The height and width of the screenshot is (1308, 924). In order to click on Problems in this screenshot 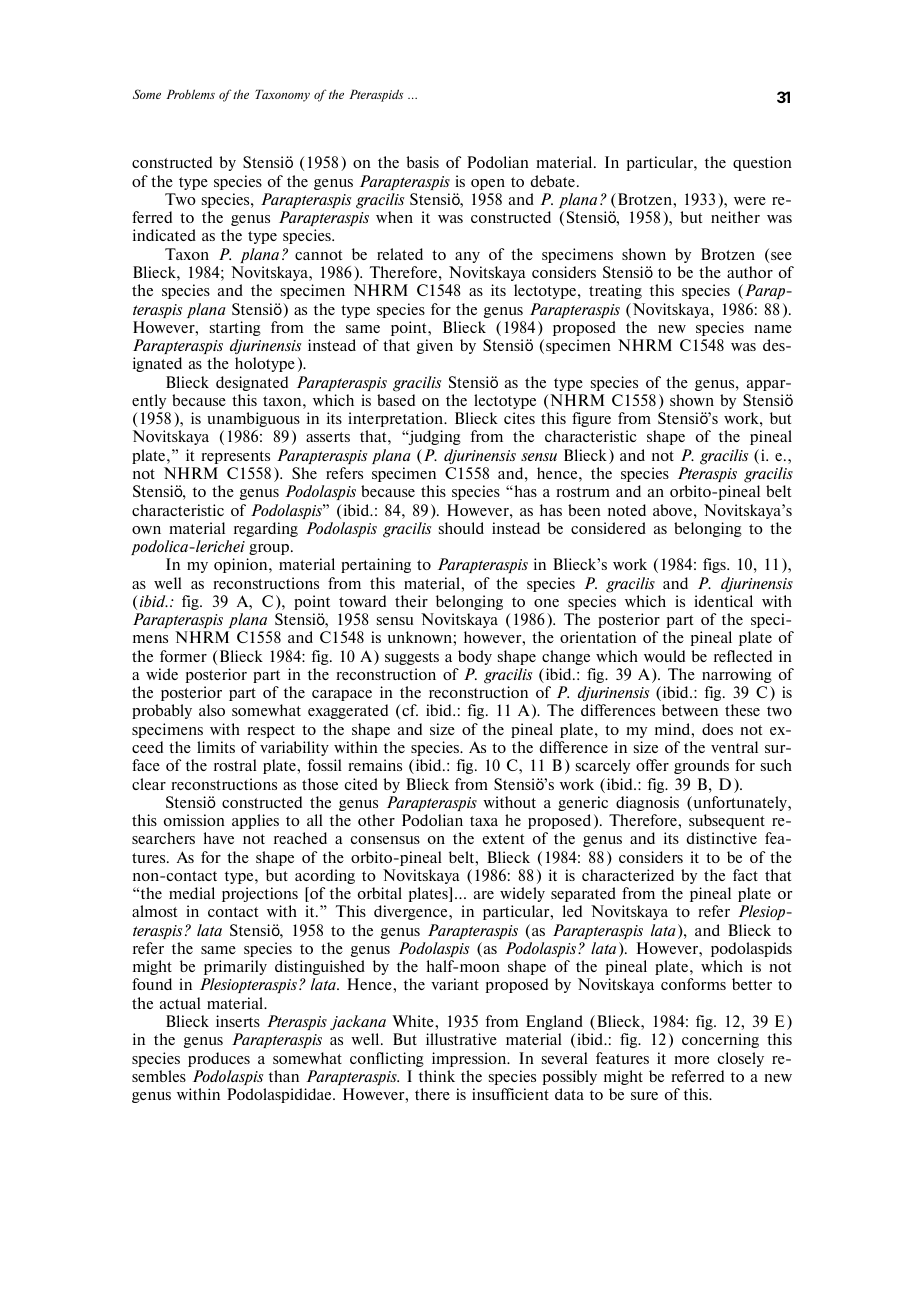, I will do `click(190, 94)`.
